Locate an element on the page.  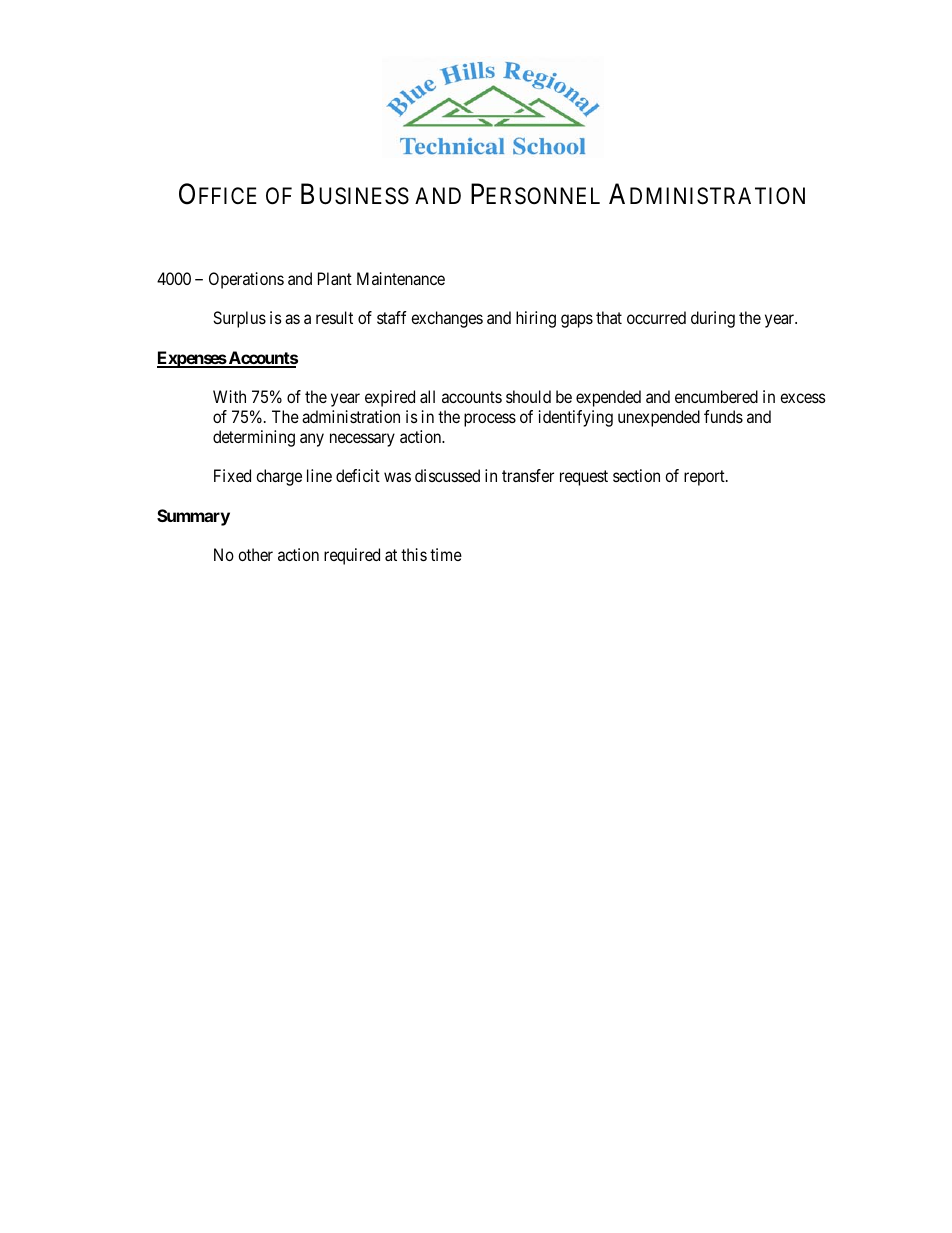
time is located at coordinates (446, 554).
